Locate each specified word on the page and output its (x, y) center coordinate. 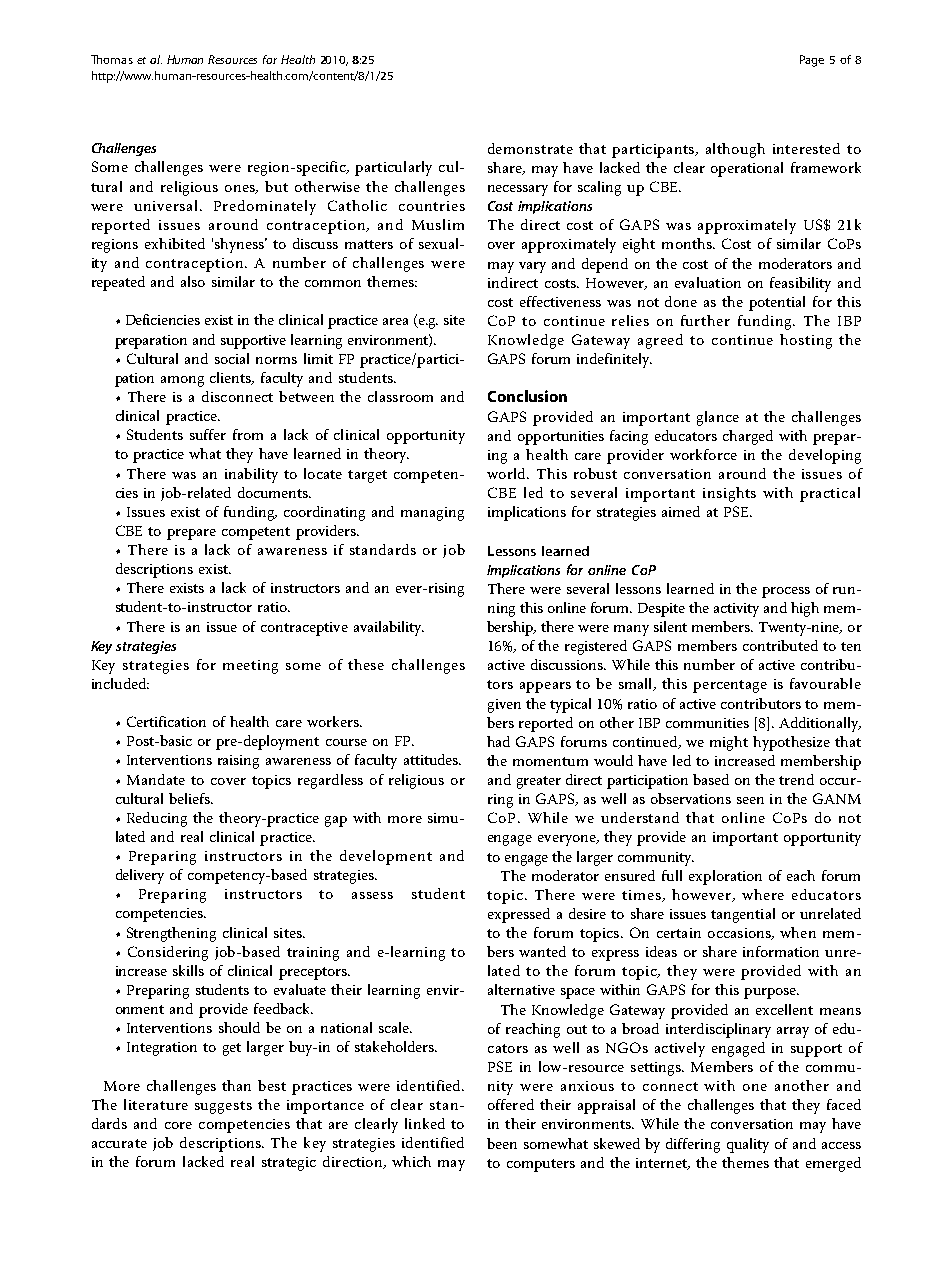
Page (812, 61)
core (178, 1125)
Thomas (112, 59)
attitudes (432, 759)
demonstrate (530, 148)
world (508, 473)
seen (750, 800)
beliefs (191, 798)
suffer (208, 434)
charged (748, 437)
